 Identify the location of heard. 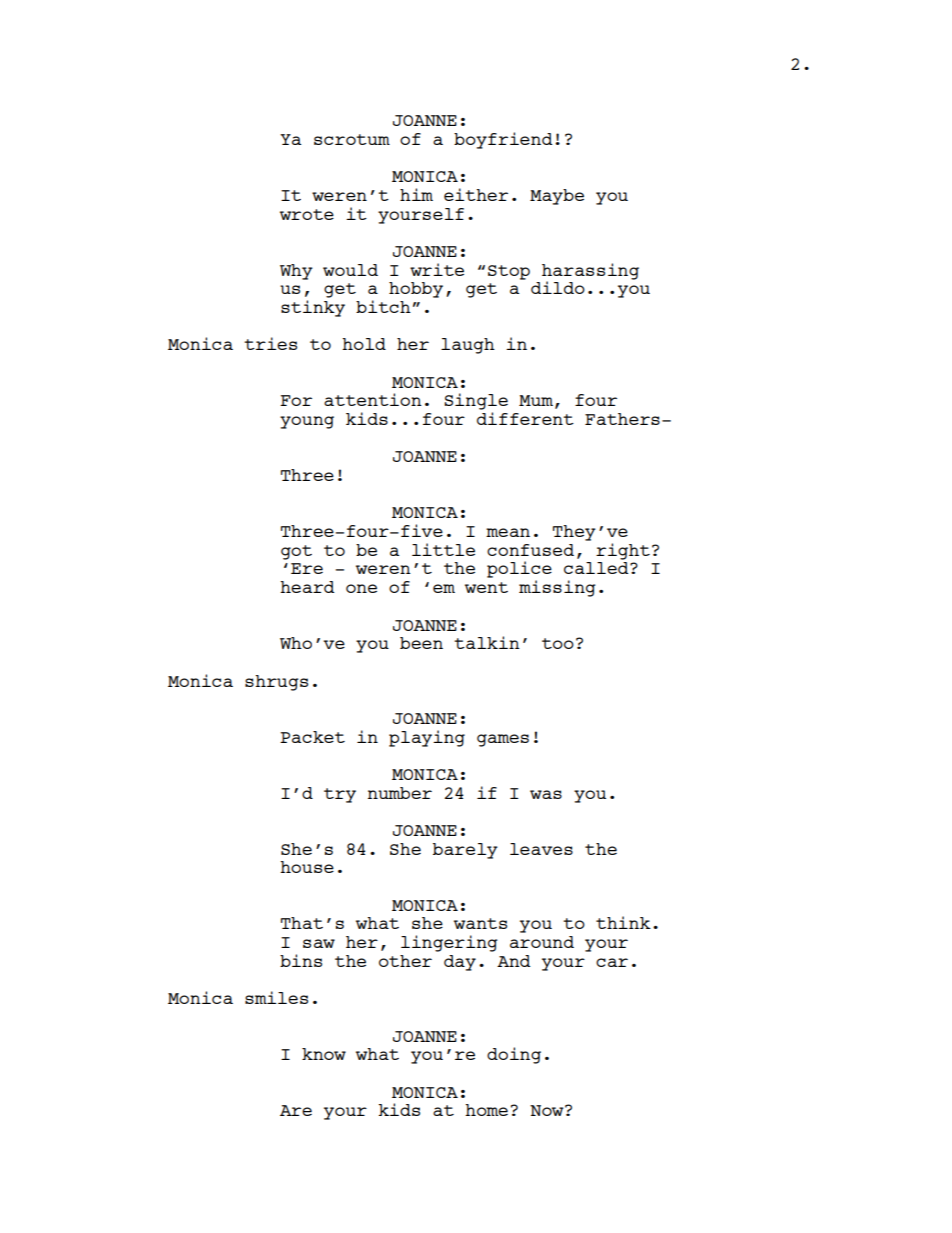
(307, 587).
